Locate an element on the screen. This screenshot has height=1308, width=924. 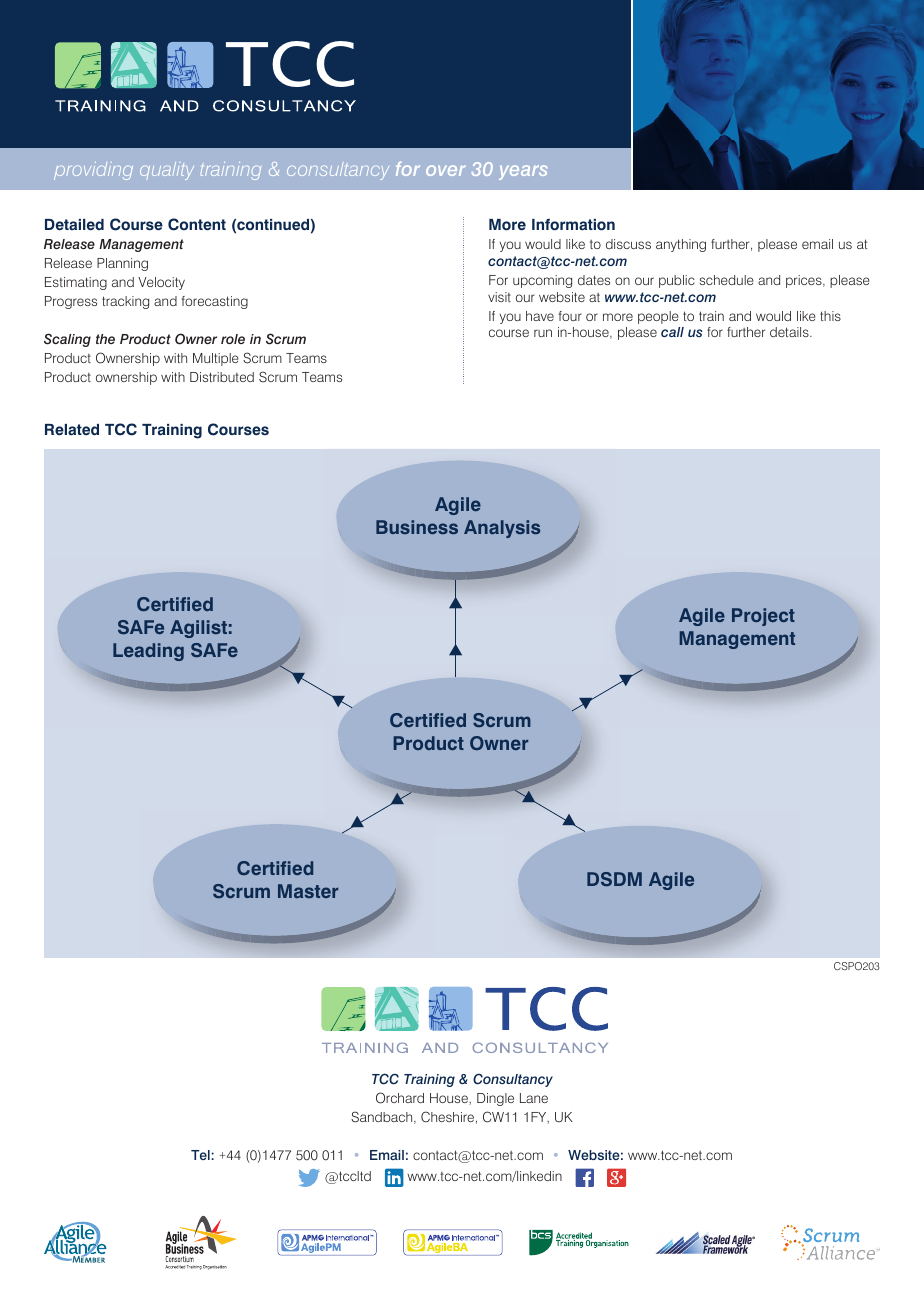
Lane is located at coordinates (534, 1098).
